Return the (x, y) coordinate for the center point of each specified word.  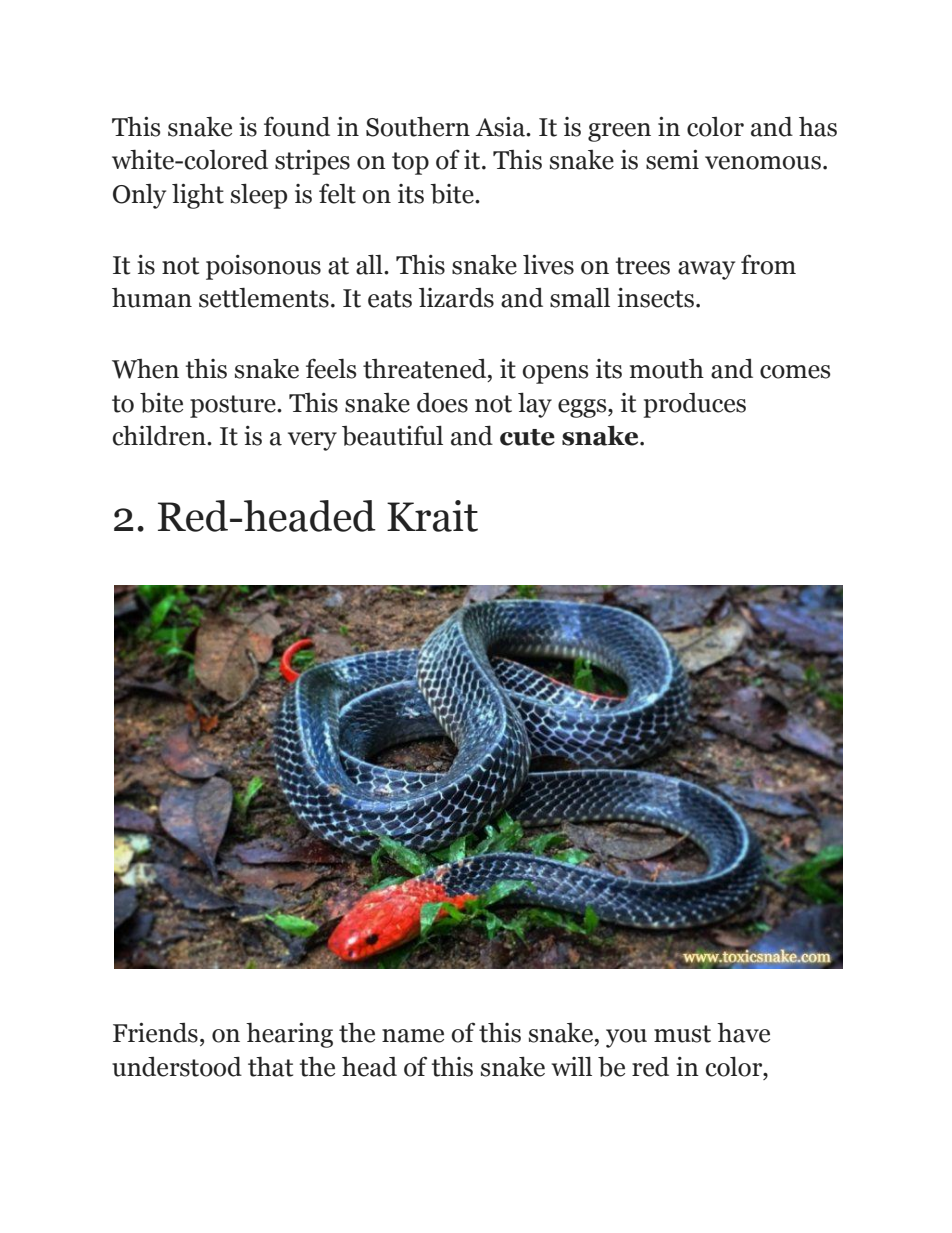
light (198, 196)
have (743, 1033)
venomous (763, 163)
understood (177, 1066)
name (413, 1036)
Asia (501, 127)
